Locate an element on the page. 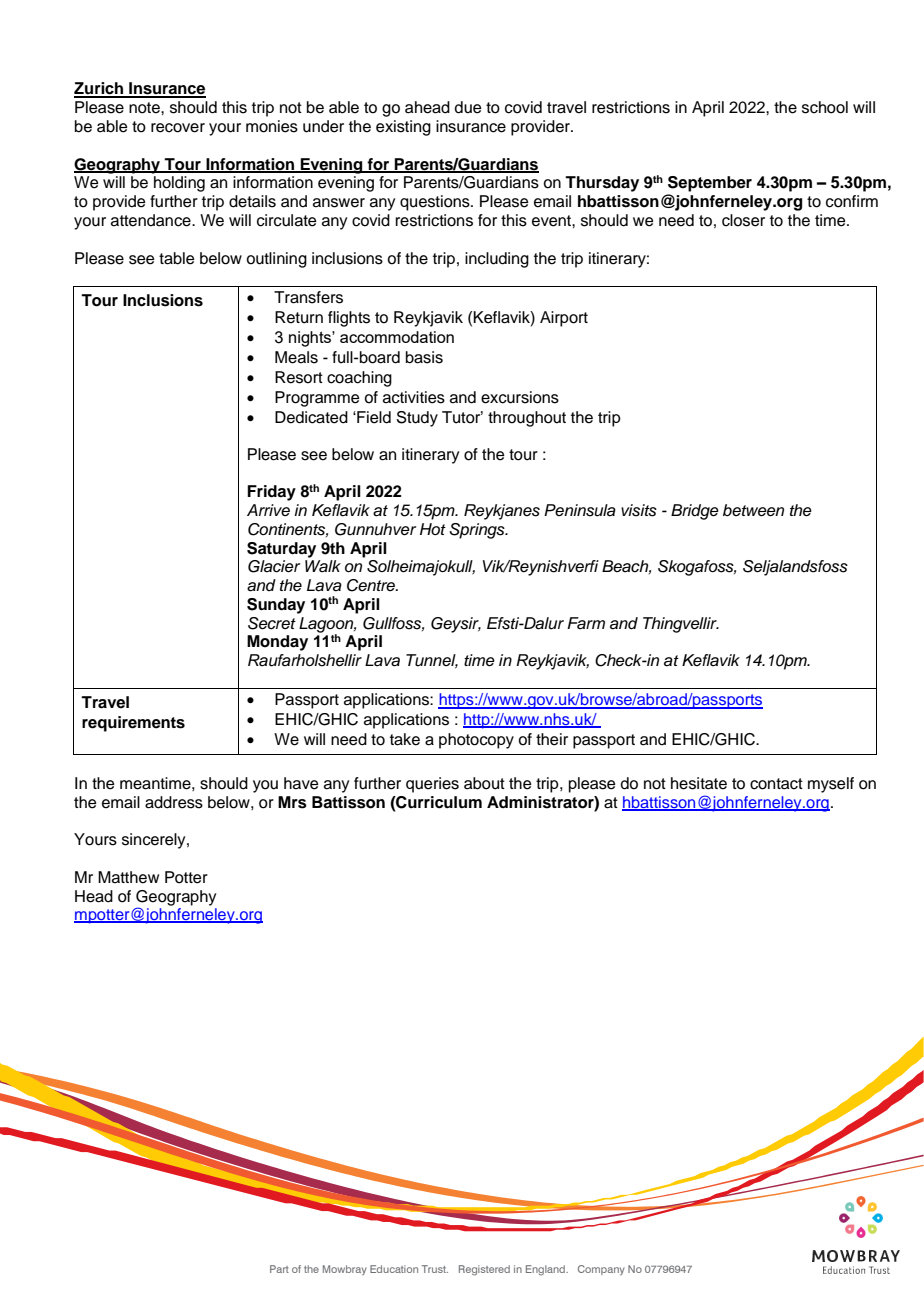  school is located at coordinates (825, 107).
